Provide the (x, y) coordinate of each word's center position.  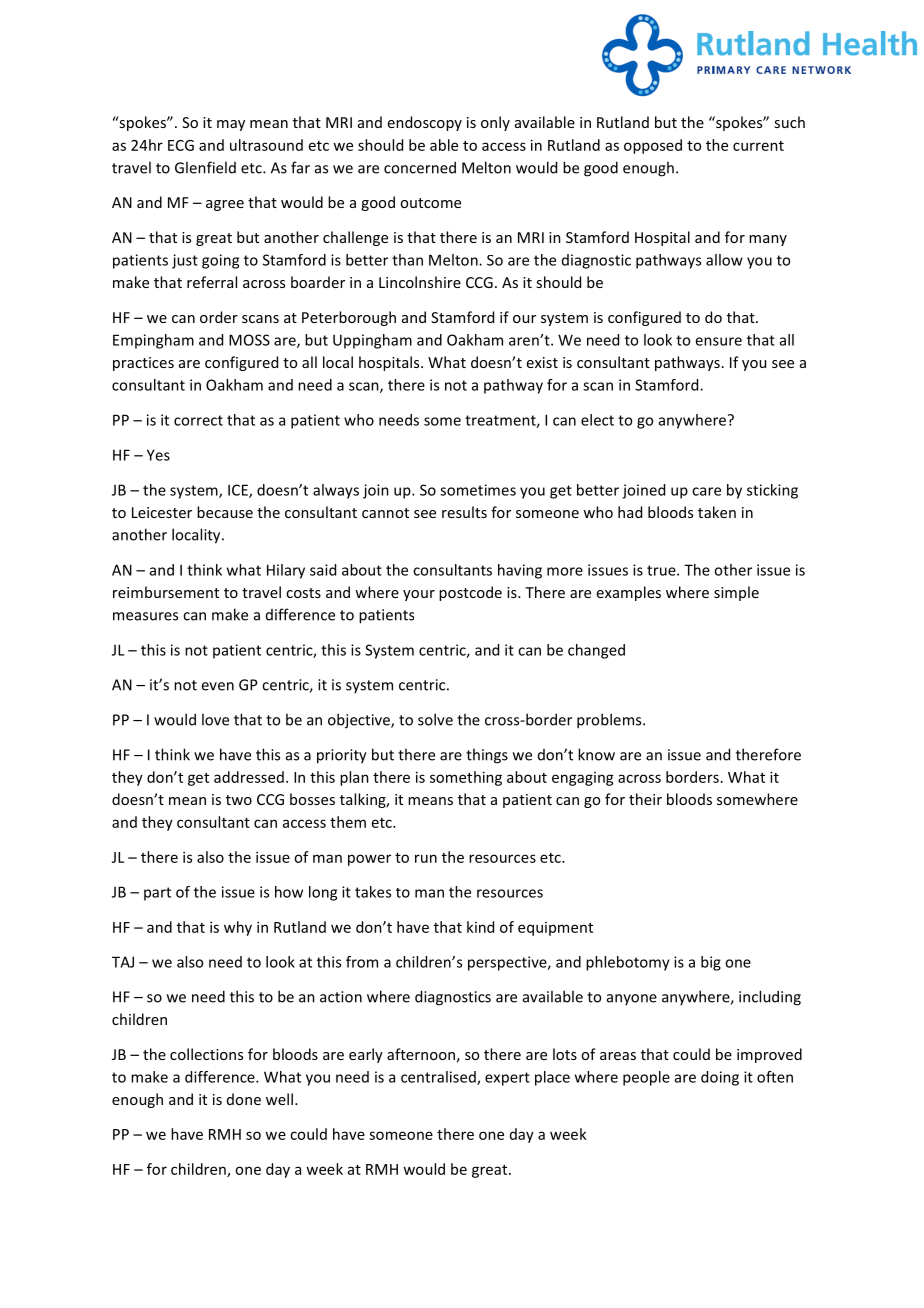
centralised (439, 1078)
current (758, 146)
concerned (420, 167)
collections (206, 1054)
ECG (181, 145)
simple (736, 593)
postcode (470, 593)
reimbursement (166, 592)
